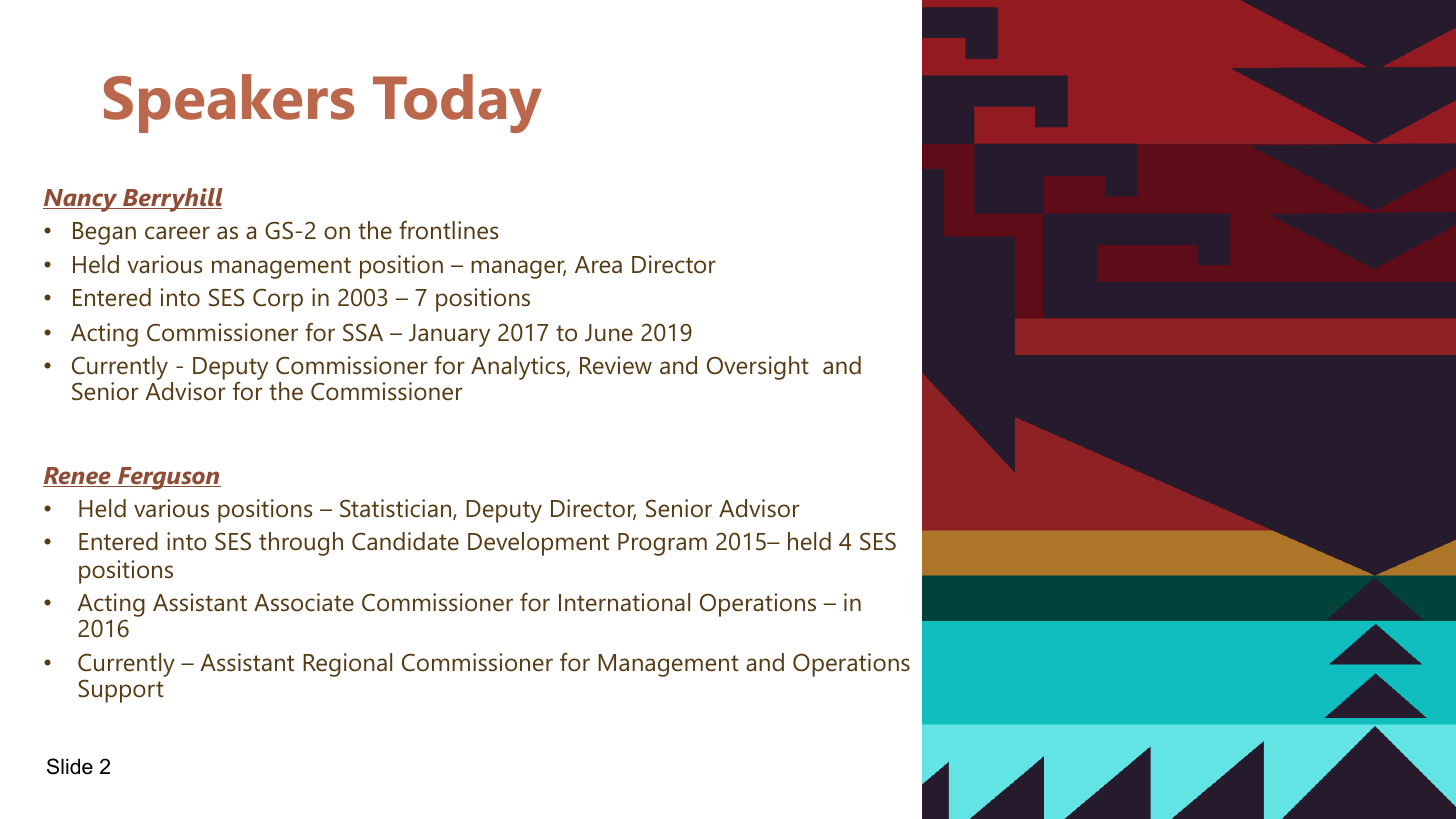 Image resolution: width=1456 pixels, height=819 pixels. I want to click on Today, so click(457, 103).
